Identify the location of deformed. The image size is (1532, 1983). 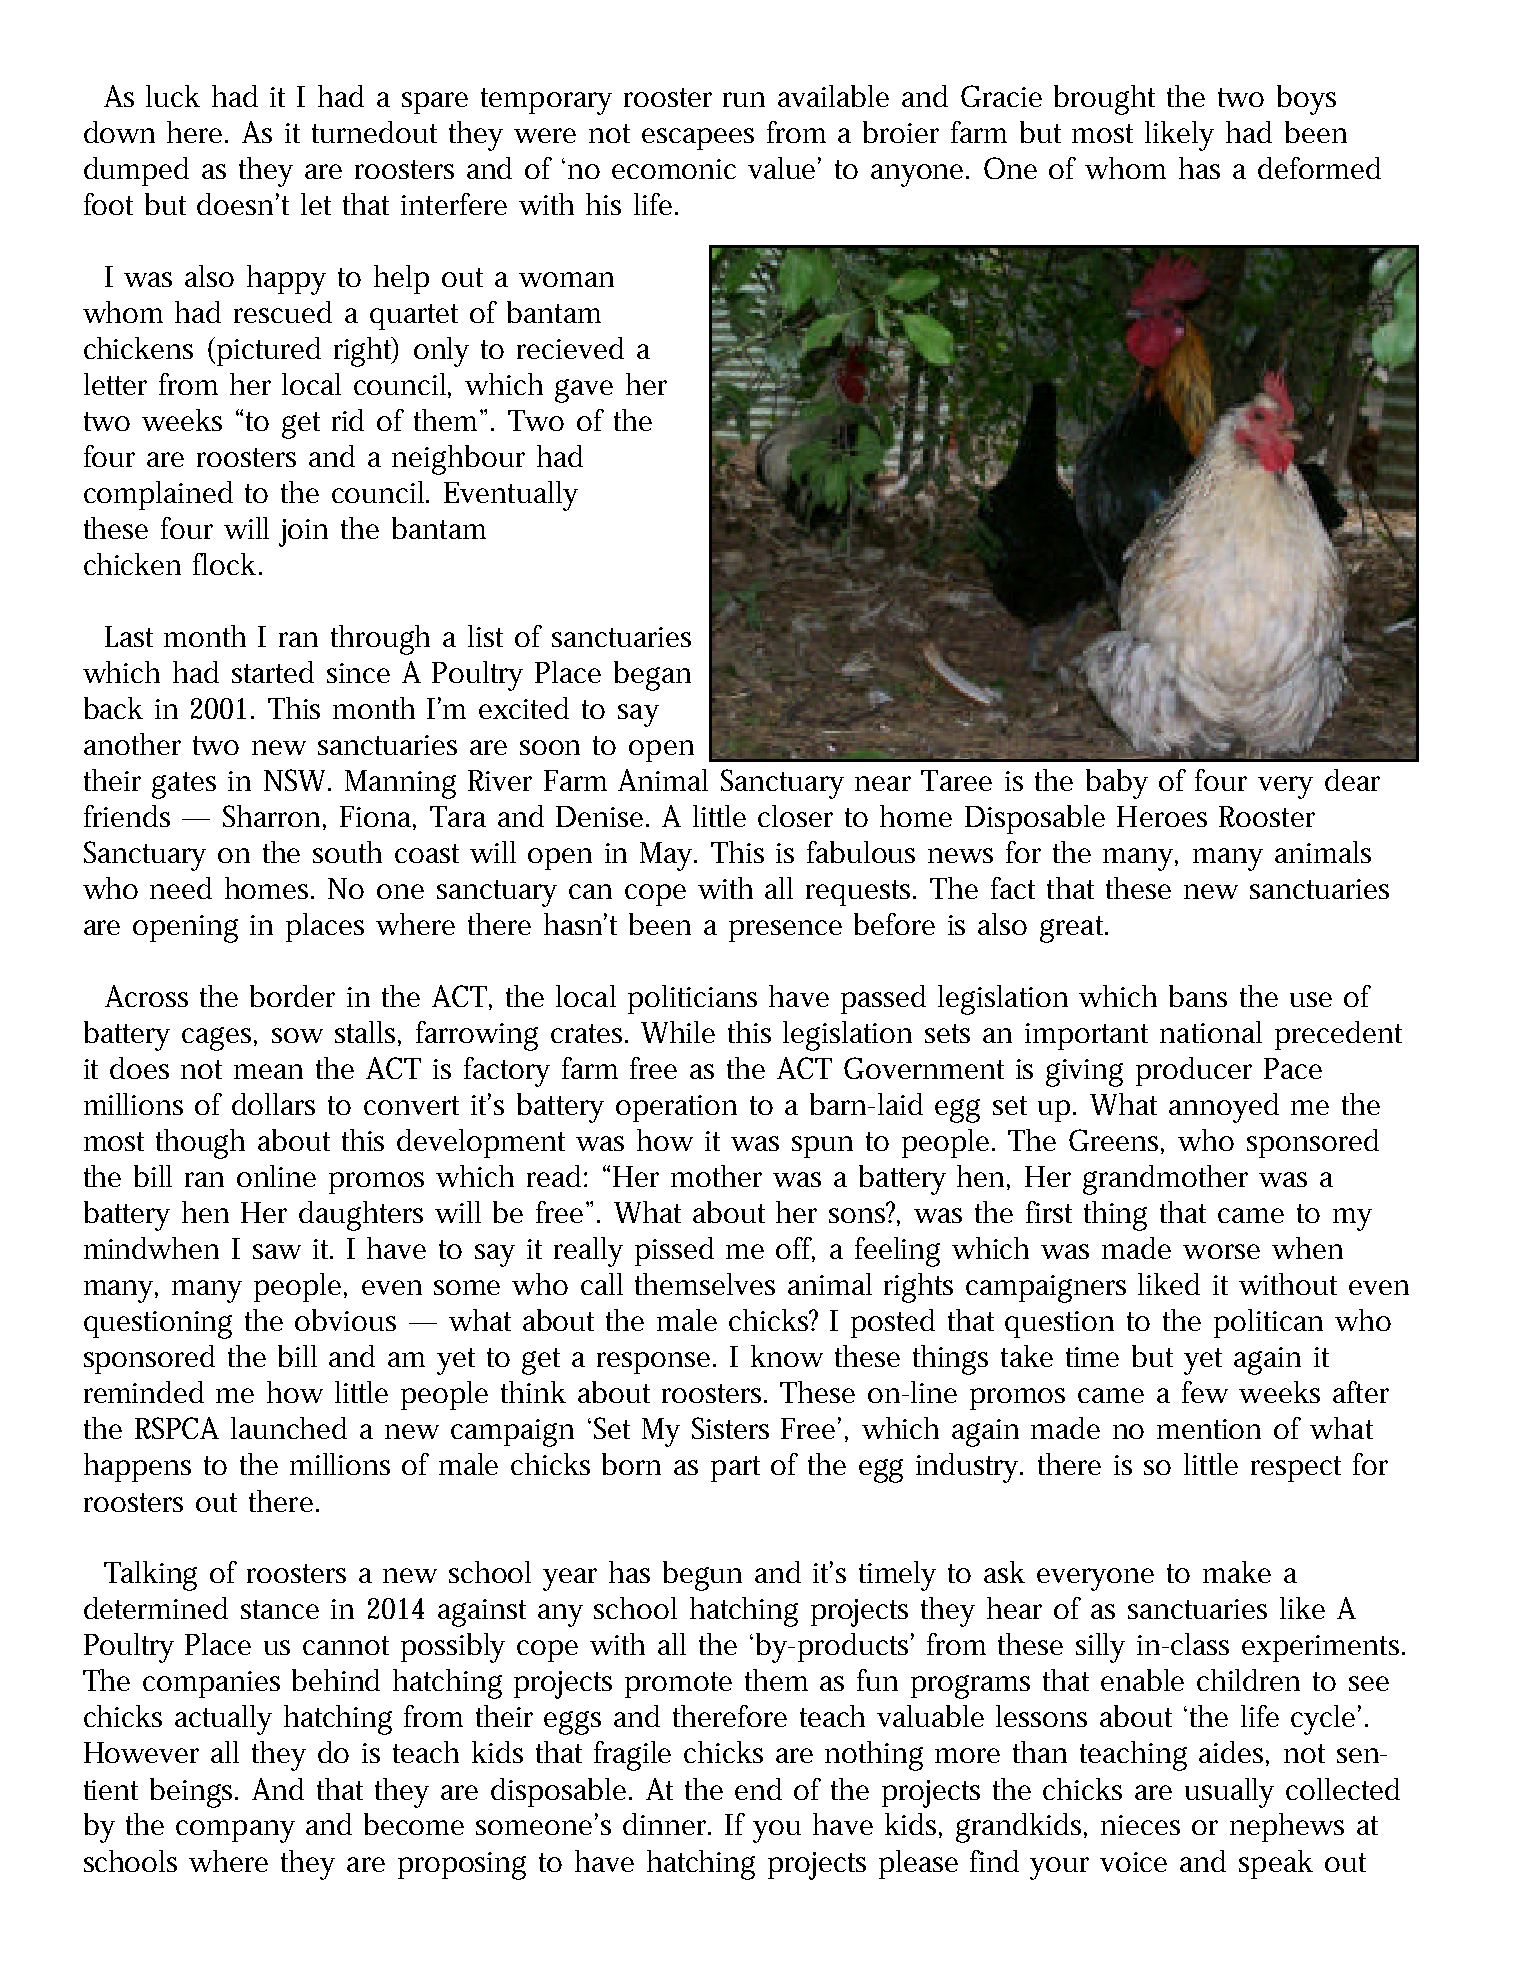
(1319, 168).
